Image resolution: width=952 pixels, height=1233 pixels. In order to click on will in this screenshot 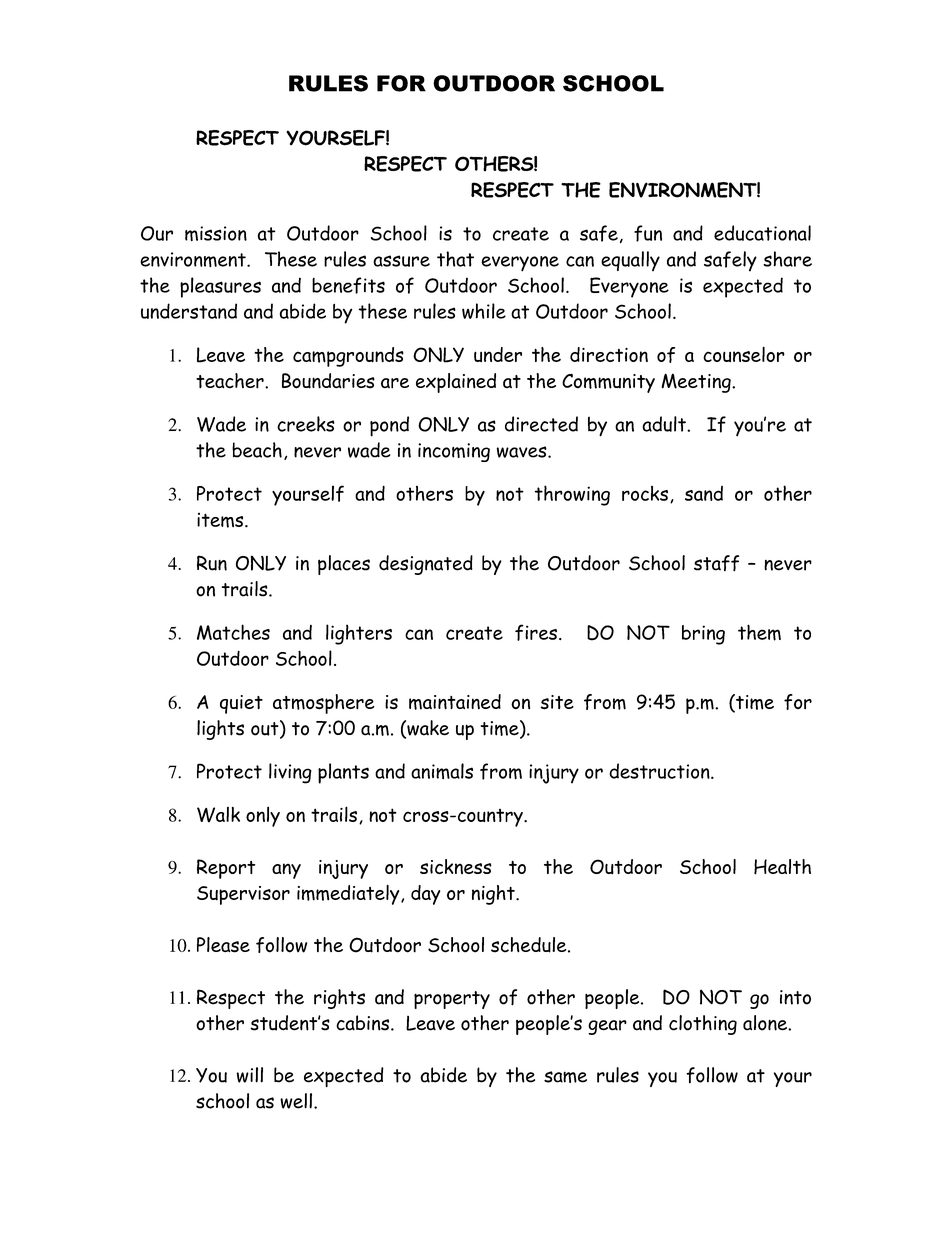, I will do `click(249, 1075)`.
